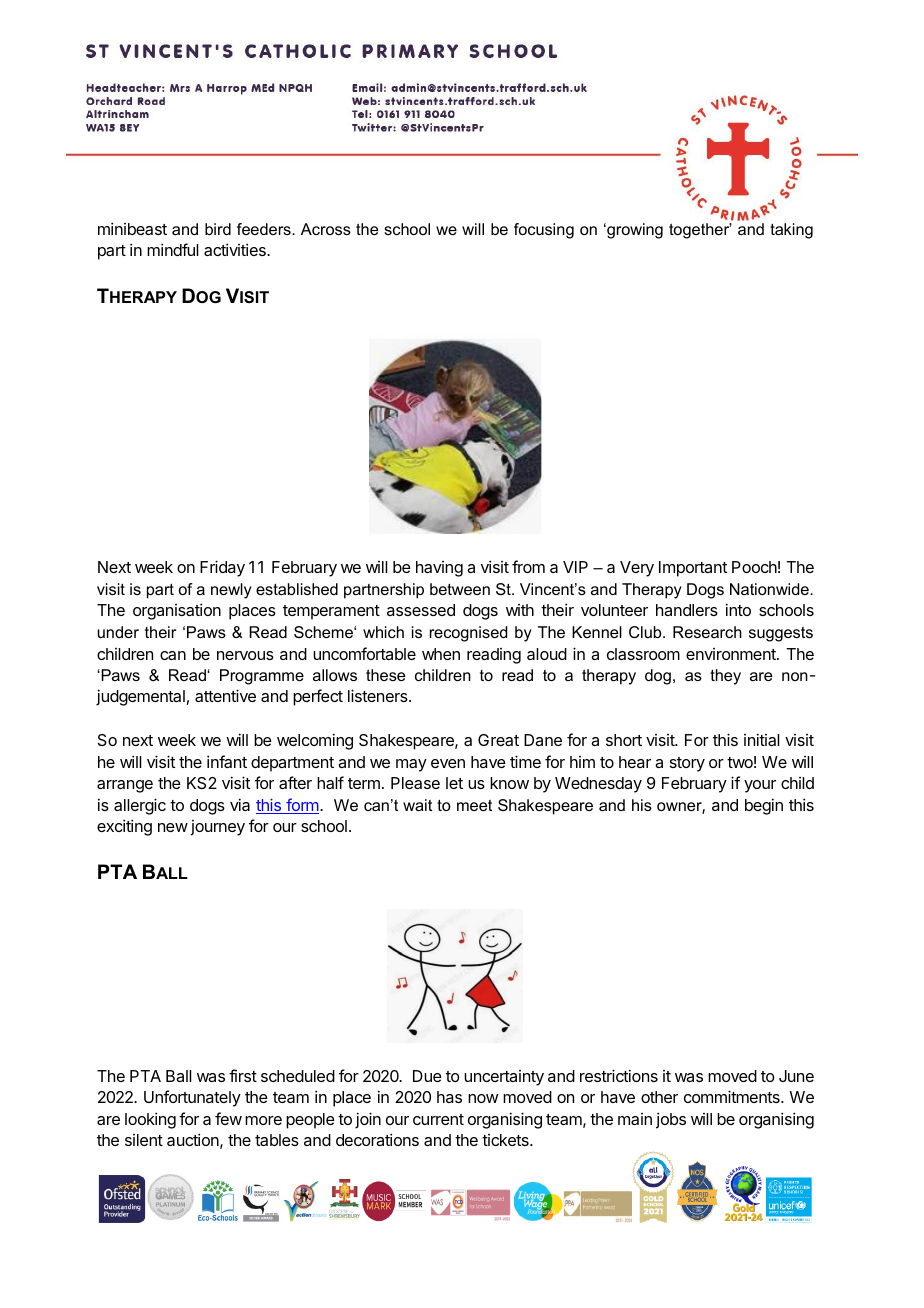 This screenshot has width=924, height=1308. Describe the element at coordinates (192, 1098) in the screenshot. I see `Unfortunately` at that location.
